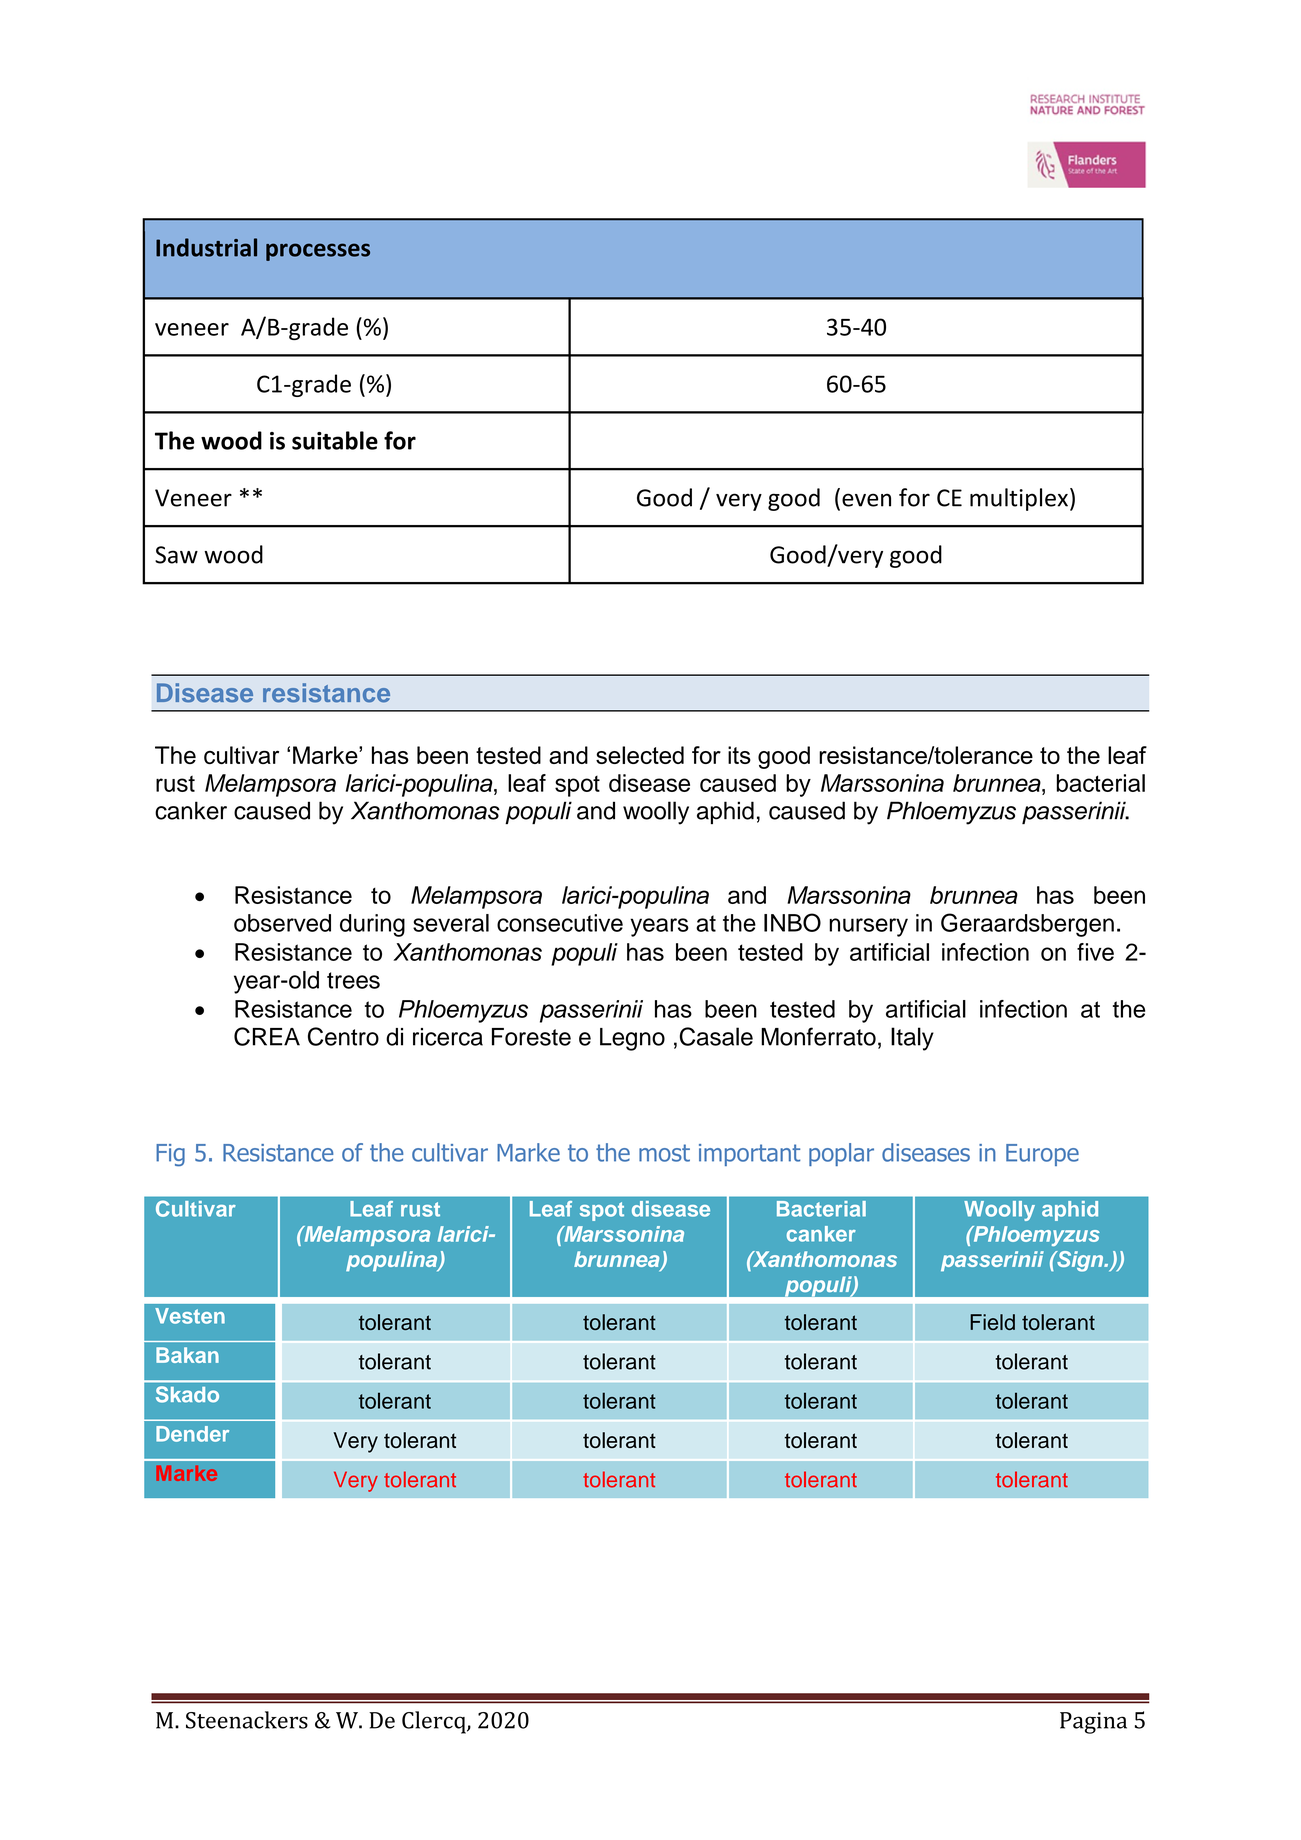 The width and height of the image is (1301, 1840). Describe the element at coordinates (267, 1036) in the image. I see `CREA` at that location.
